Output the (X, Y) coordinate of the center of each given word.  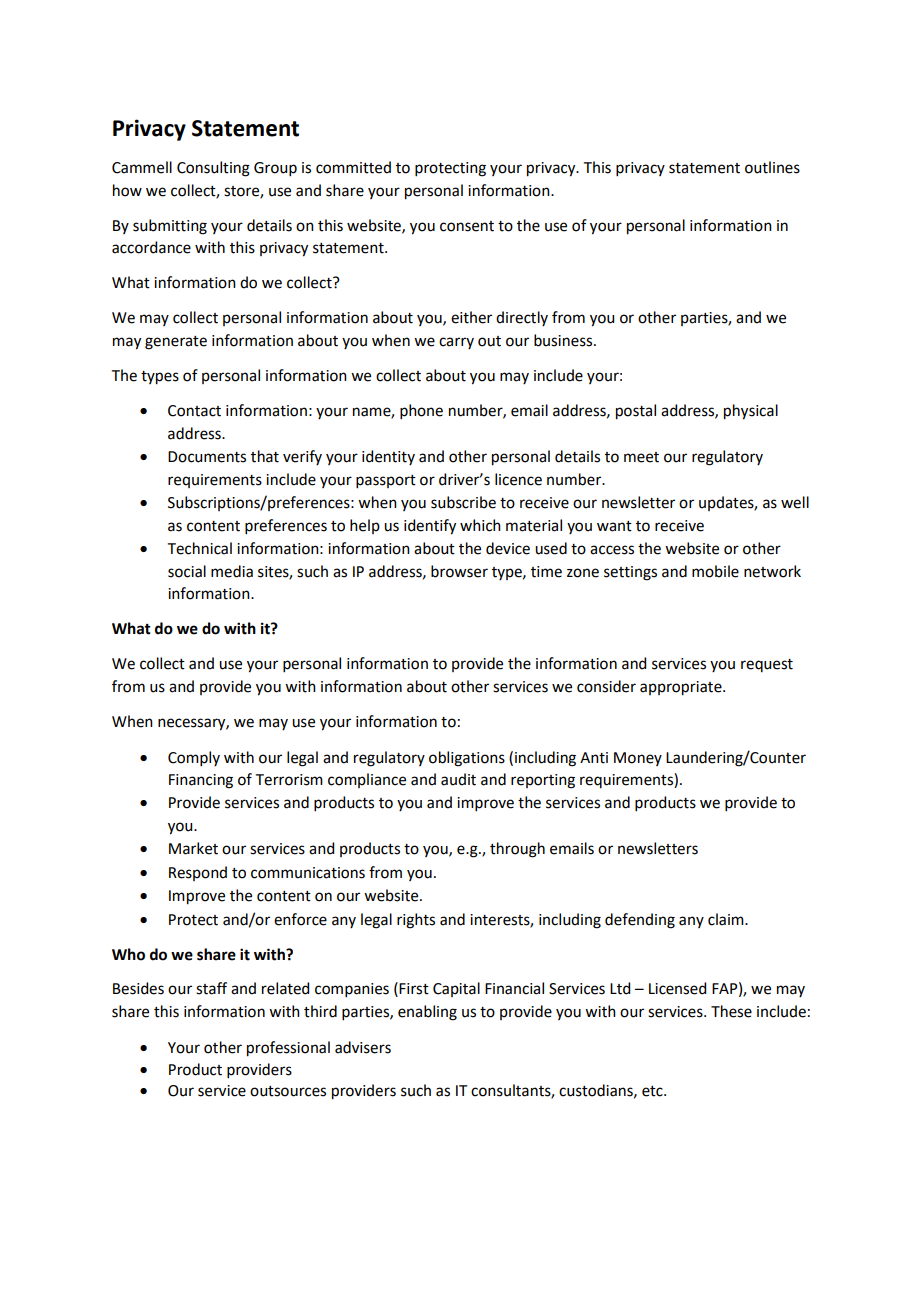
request (767, 665)
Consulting (213, 169)
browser (459, 571)
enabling (427, 1013)
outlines (772, 167)
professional (288, 1049)
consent (467, 226)
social (187, 571)
